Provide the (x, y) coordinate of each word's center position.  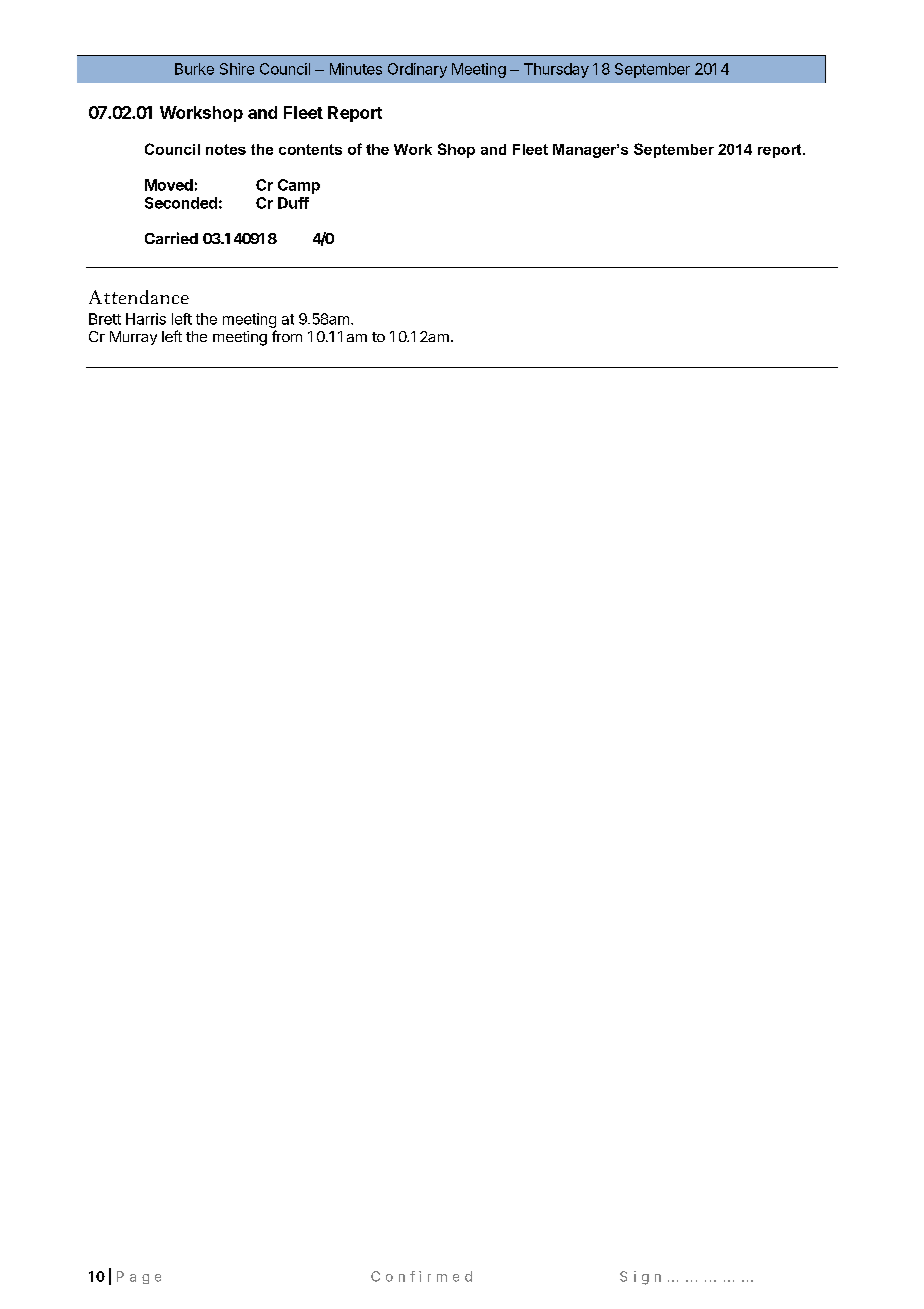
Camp (299, 186)
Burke (194, 69)
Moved (169, 185)
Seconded (181, 203)
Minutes (356, 69)
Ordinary (417, 70)
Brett (105, 319)
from (287, 336)
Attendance (139, 297)
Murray (133, 338)
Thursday (556, 70)
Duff (293, 203)
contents (310, 149)
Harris (146, 319)
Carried (171, 238)
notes (226, 149)
